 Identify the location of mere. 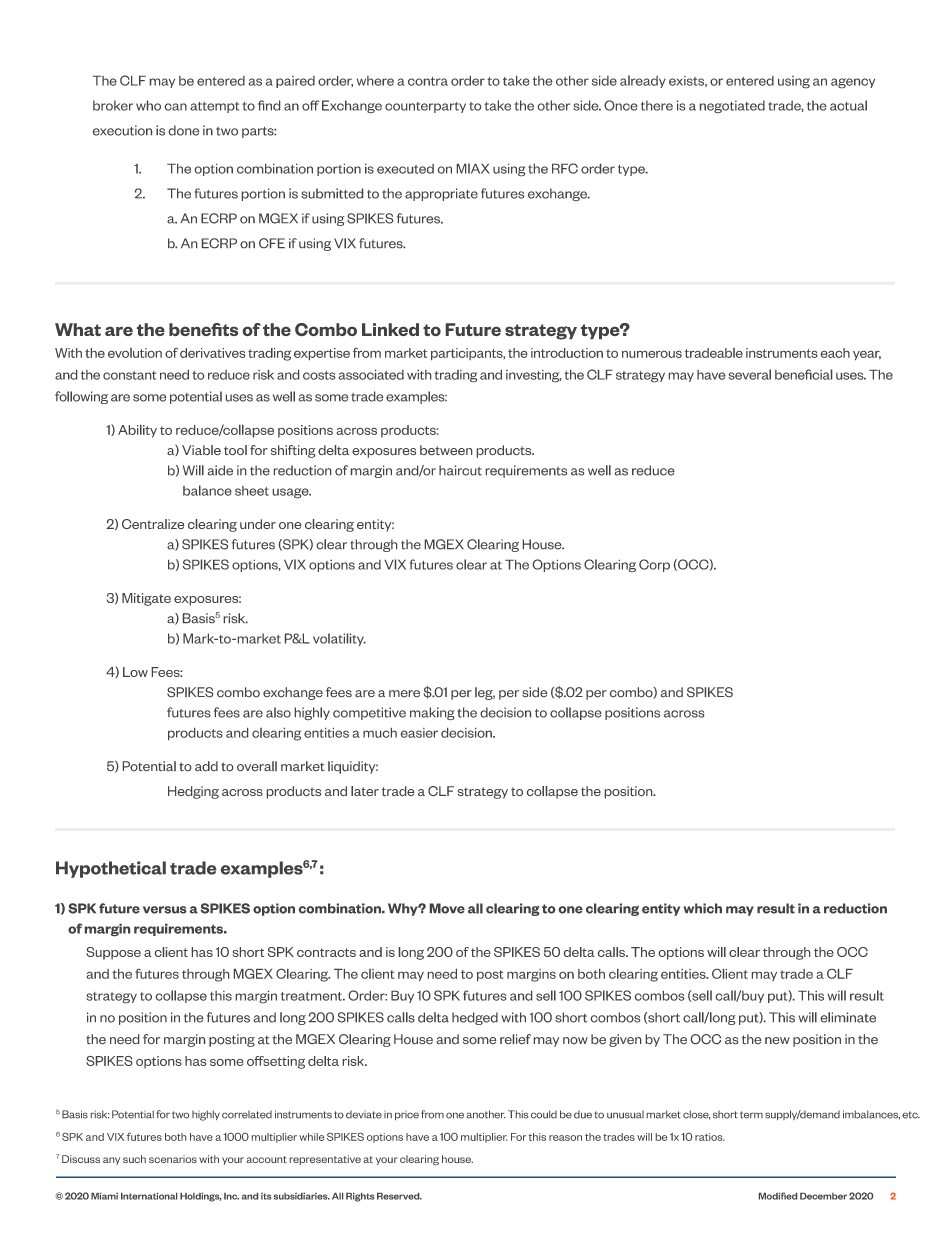
(404, 693).
